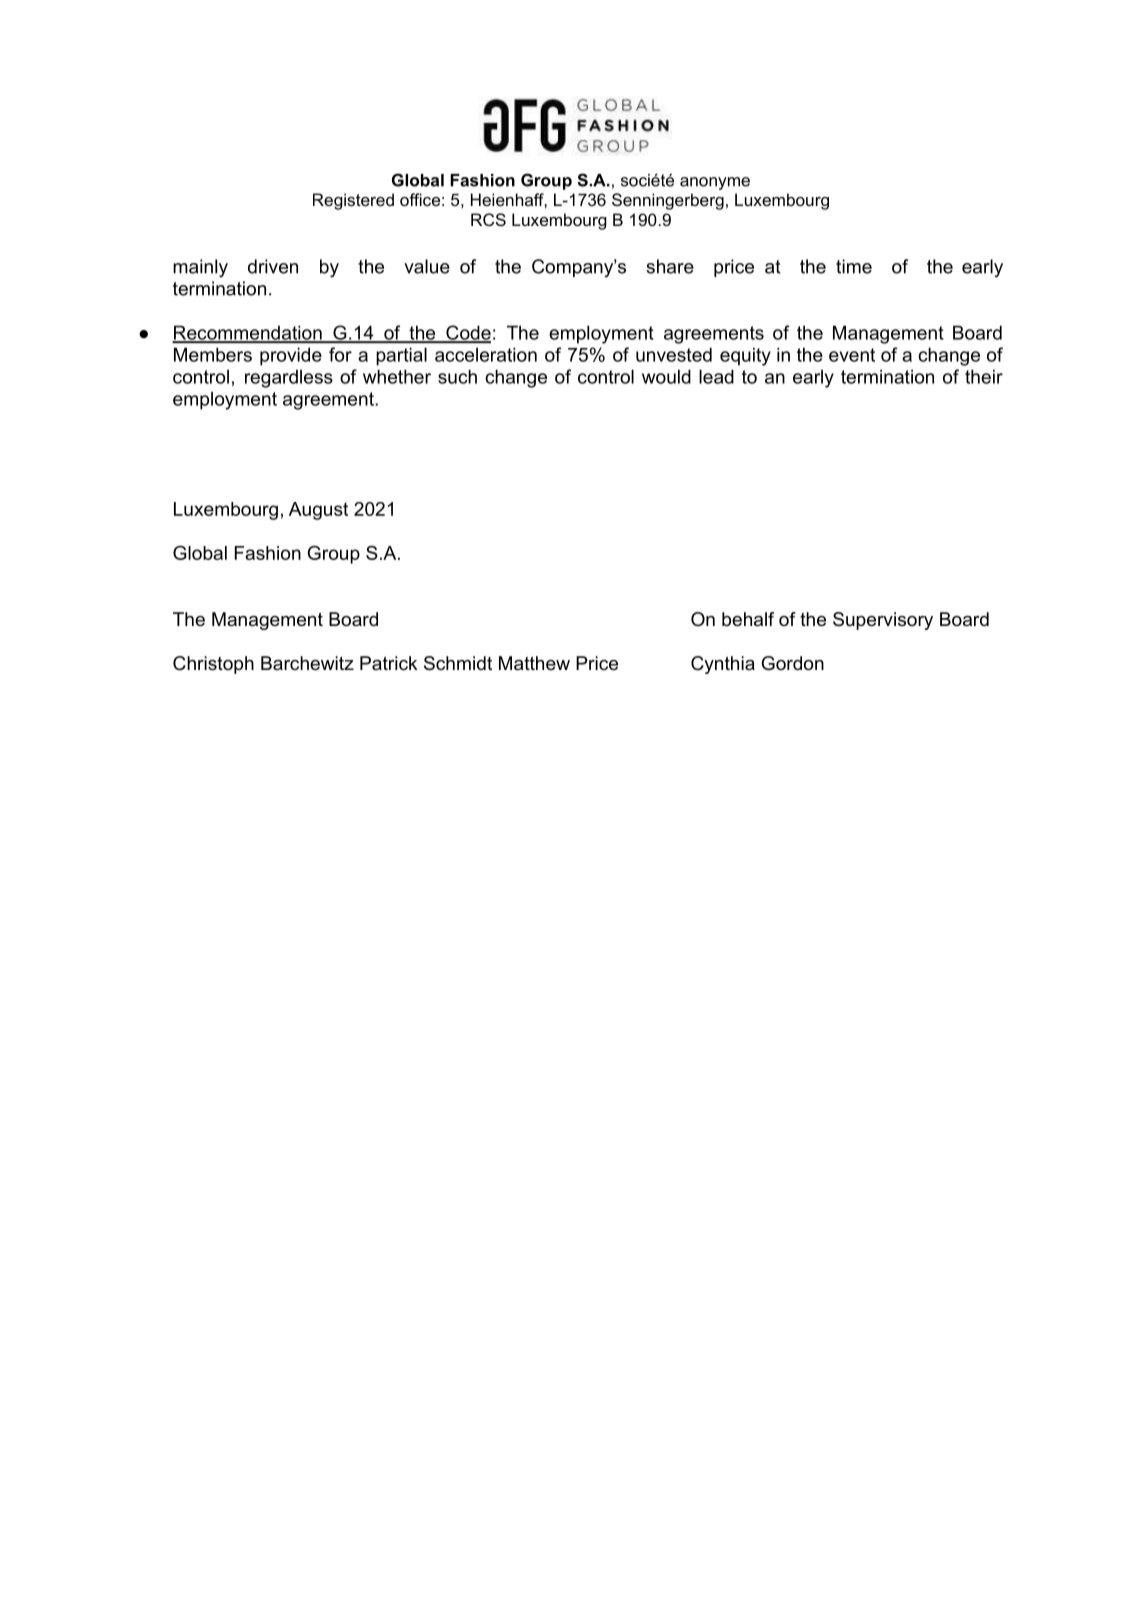  I want to click on Christoph, so click(213, 665).
